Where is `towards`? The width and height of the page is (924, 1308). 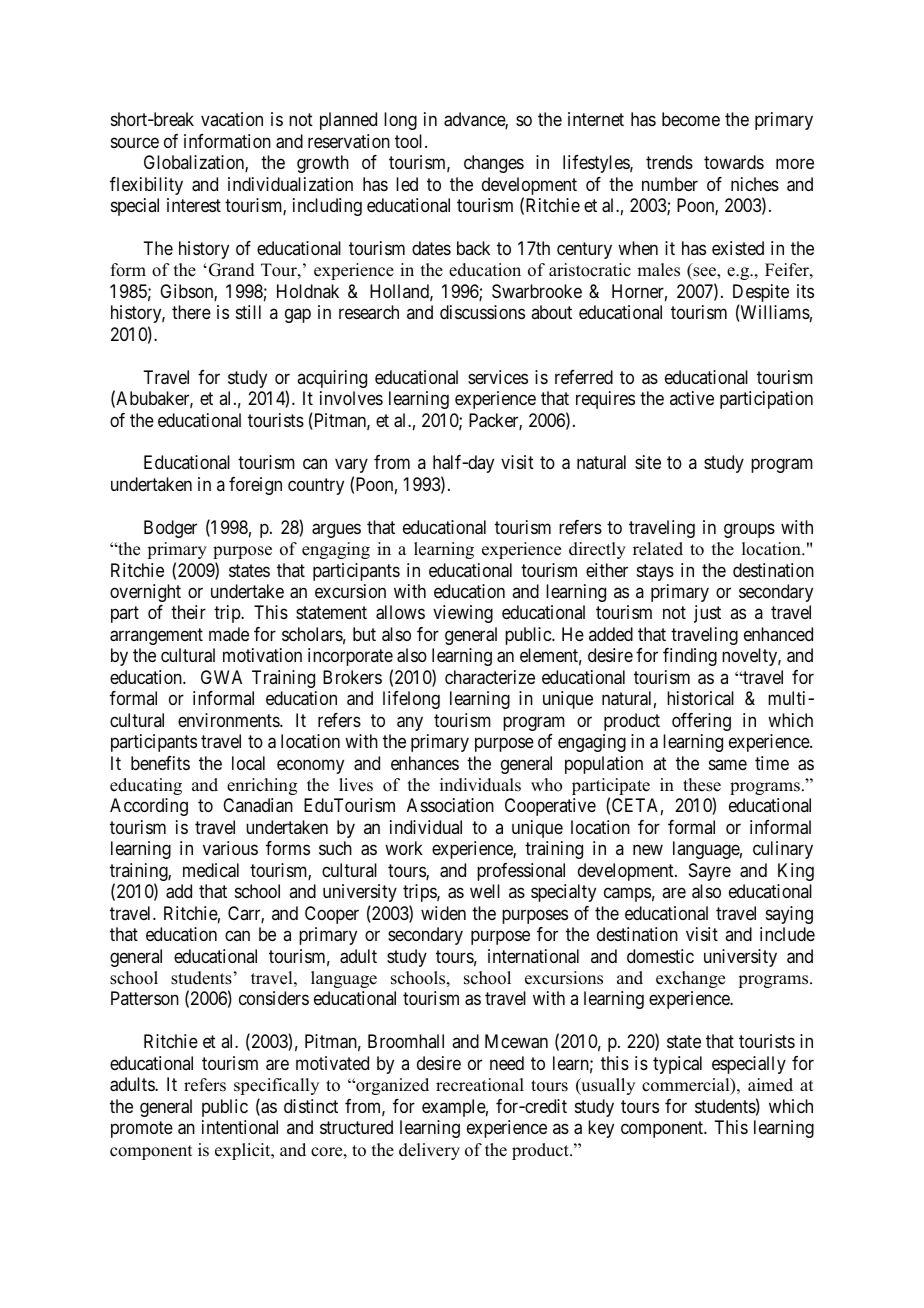
towards is located at coordinates (734, 162).
